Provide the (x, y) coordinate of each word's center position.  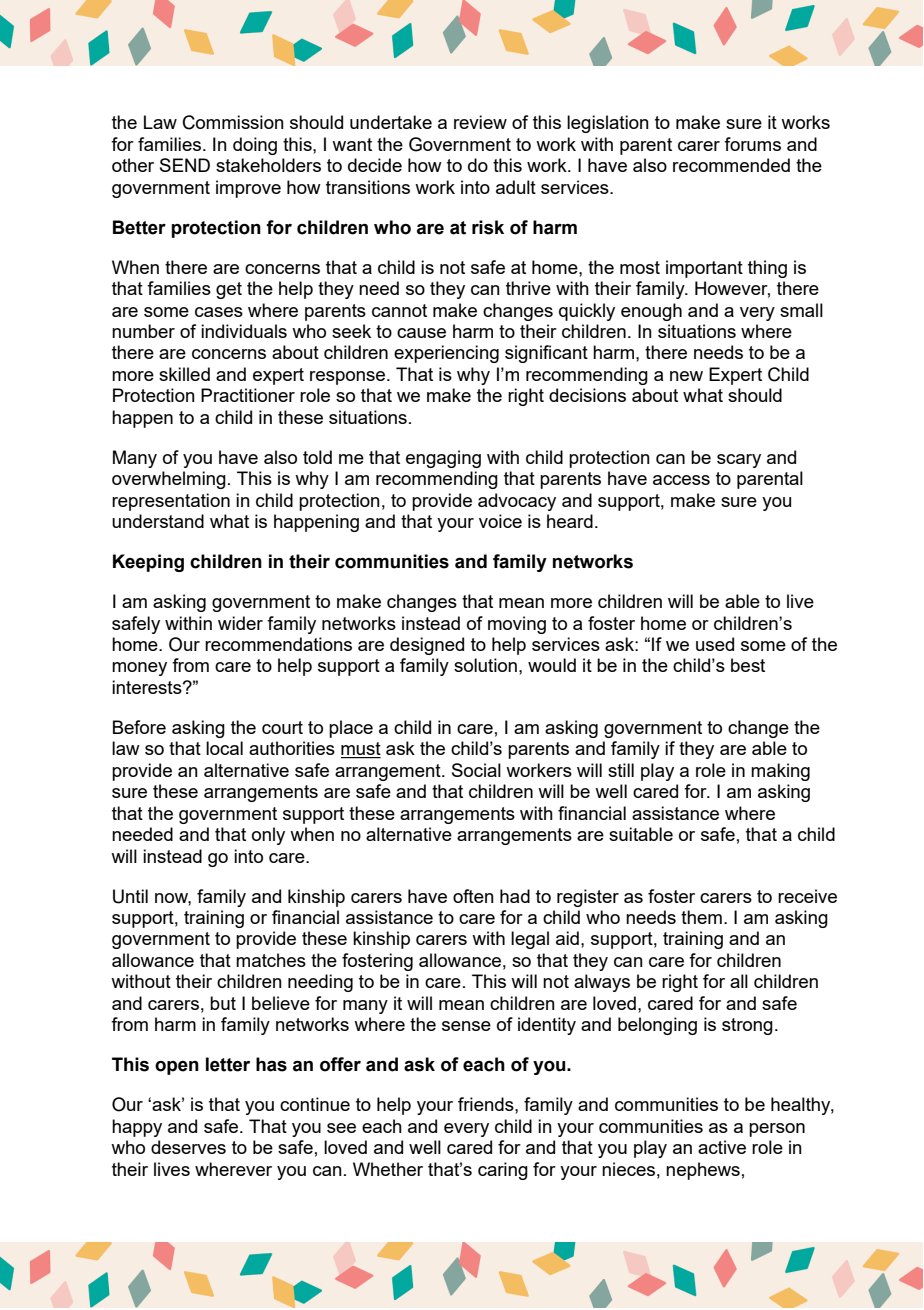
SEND (185, 165)
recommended (731, 165)
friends (487, 1104)
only (268, 836)
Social (476, 770)
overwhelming (169, 480)
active (722, 1147)
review (480, 122)
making (780, 772)
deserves (188, 1147)
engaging (443, 459)
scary (739, 461)
